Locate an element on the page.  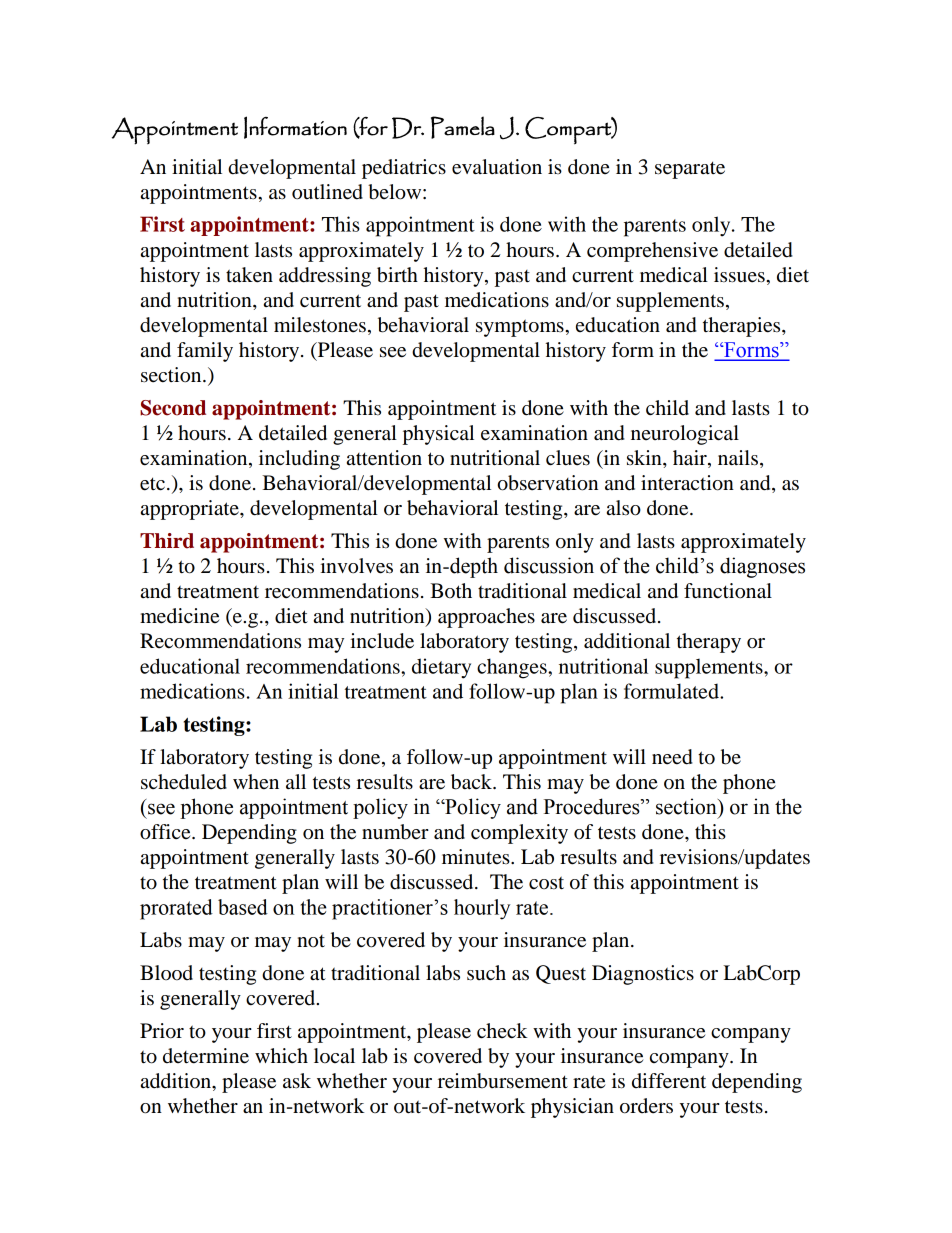
Pamela is located at coordinates (463, 127).
